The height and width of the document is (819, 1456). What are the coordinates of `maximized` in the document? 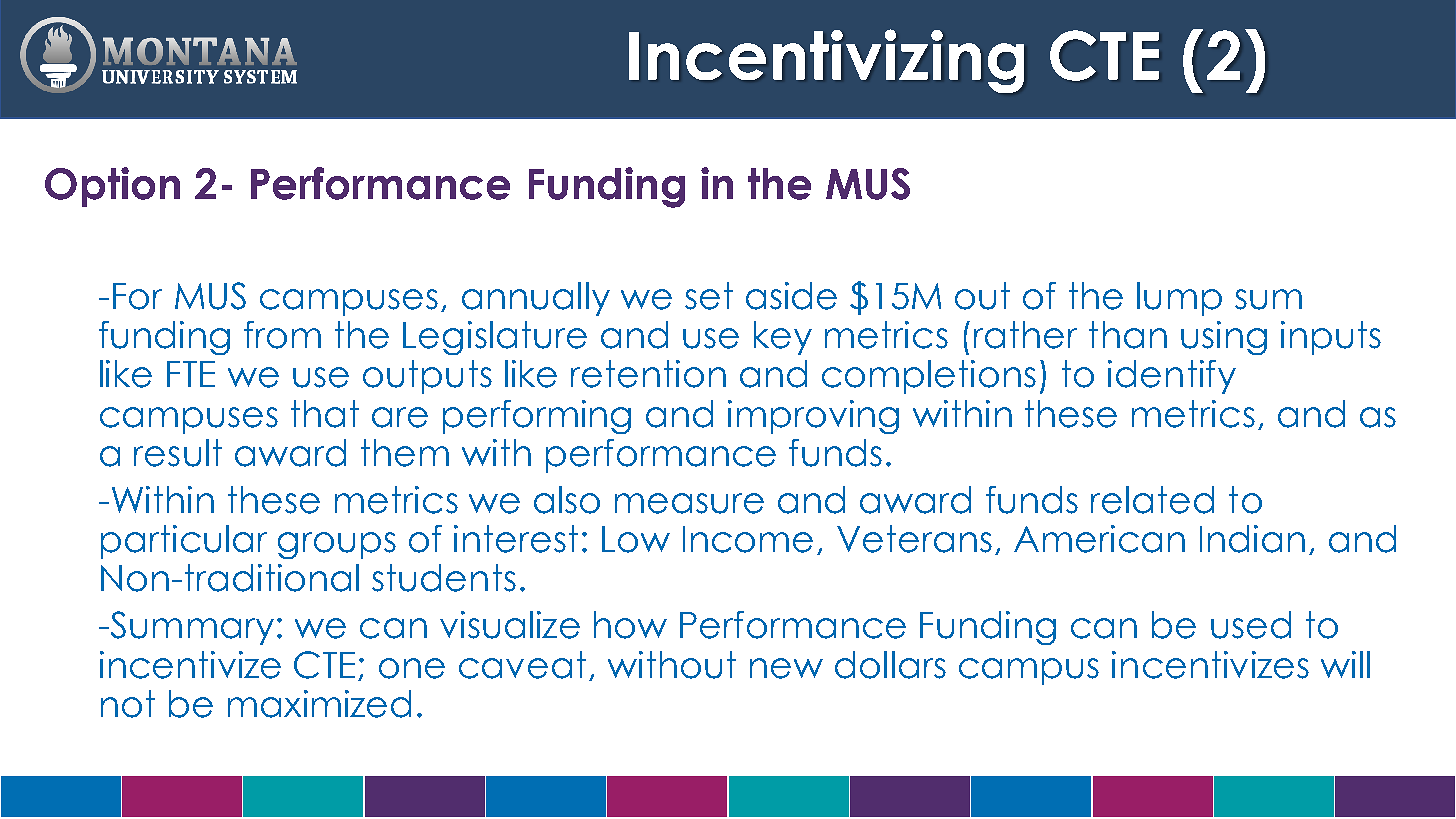 It's located at (319, 704).
